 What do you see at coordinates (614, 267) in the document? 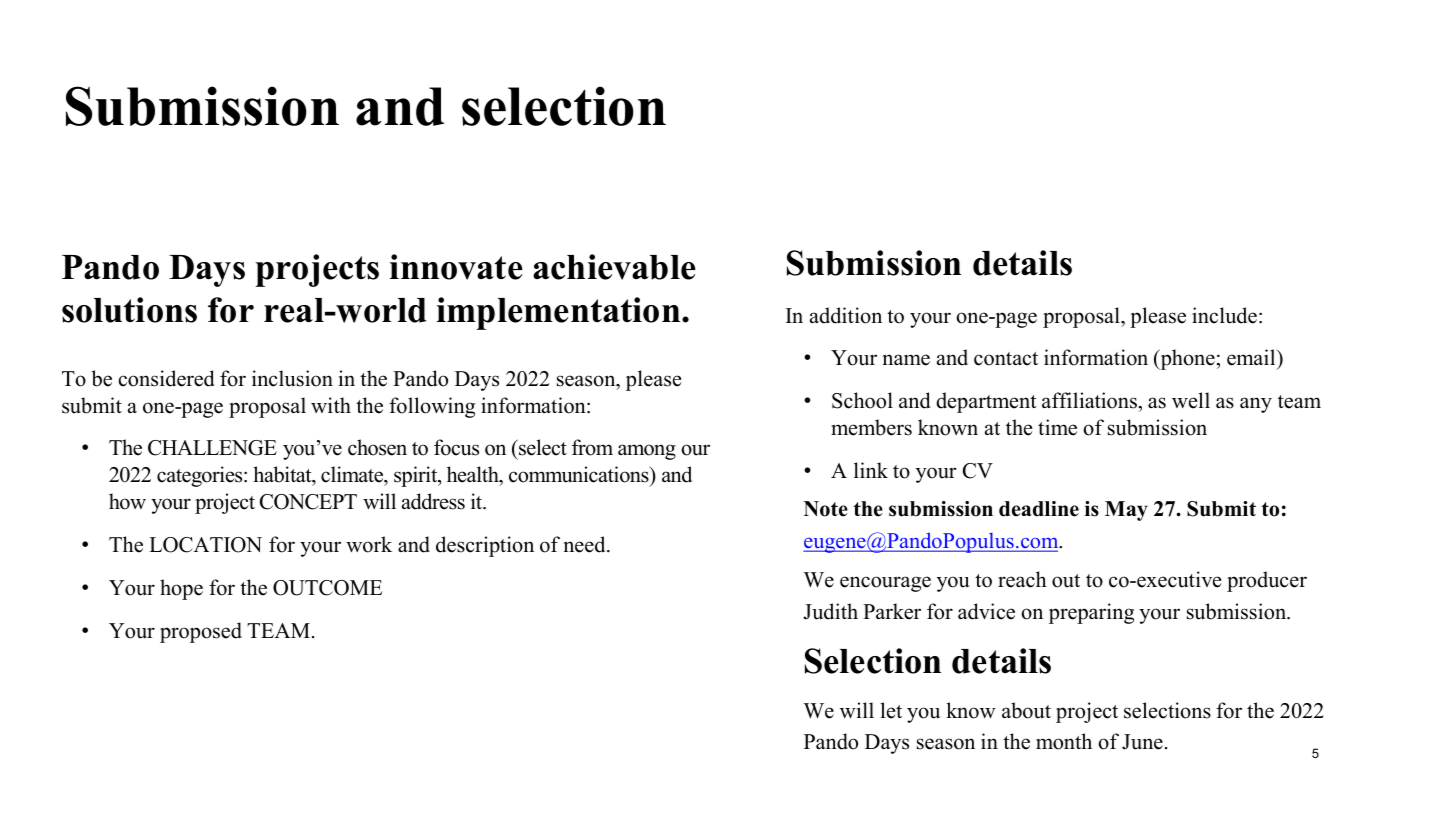
I see `achievable` at bounding box center [614, 267].
